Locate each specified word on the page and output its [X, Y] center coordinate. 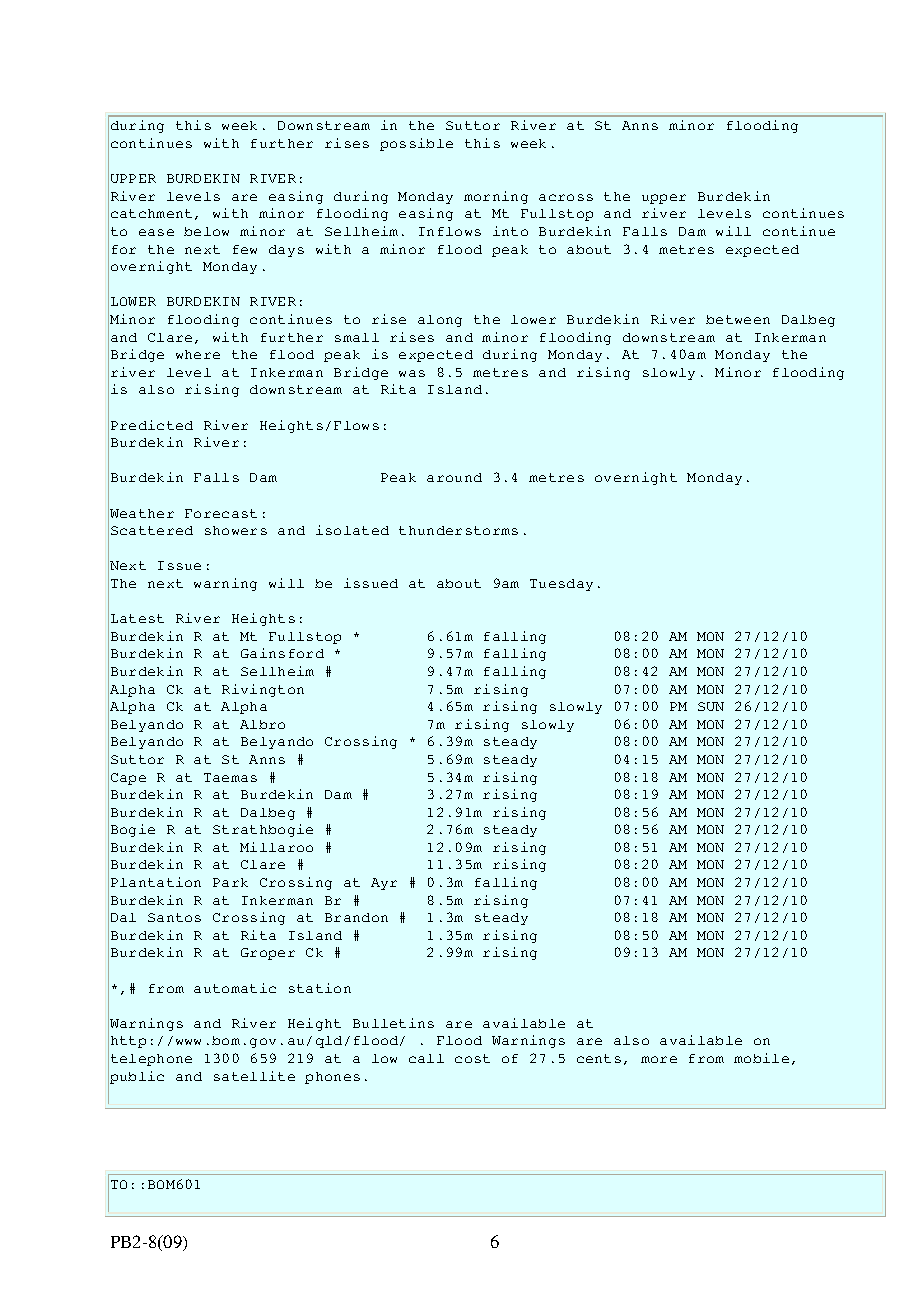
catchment [151, 213]
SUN [711, 706]
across [566, 197]
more [659, 1059]
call [426, 1058]
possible [416, 144]
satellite [254, 1076]
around [454, 477]
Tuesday [561, 585]
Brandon [356, 917]
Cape [128, 779]
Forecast [221, 513]
